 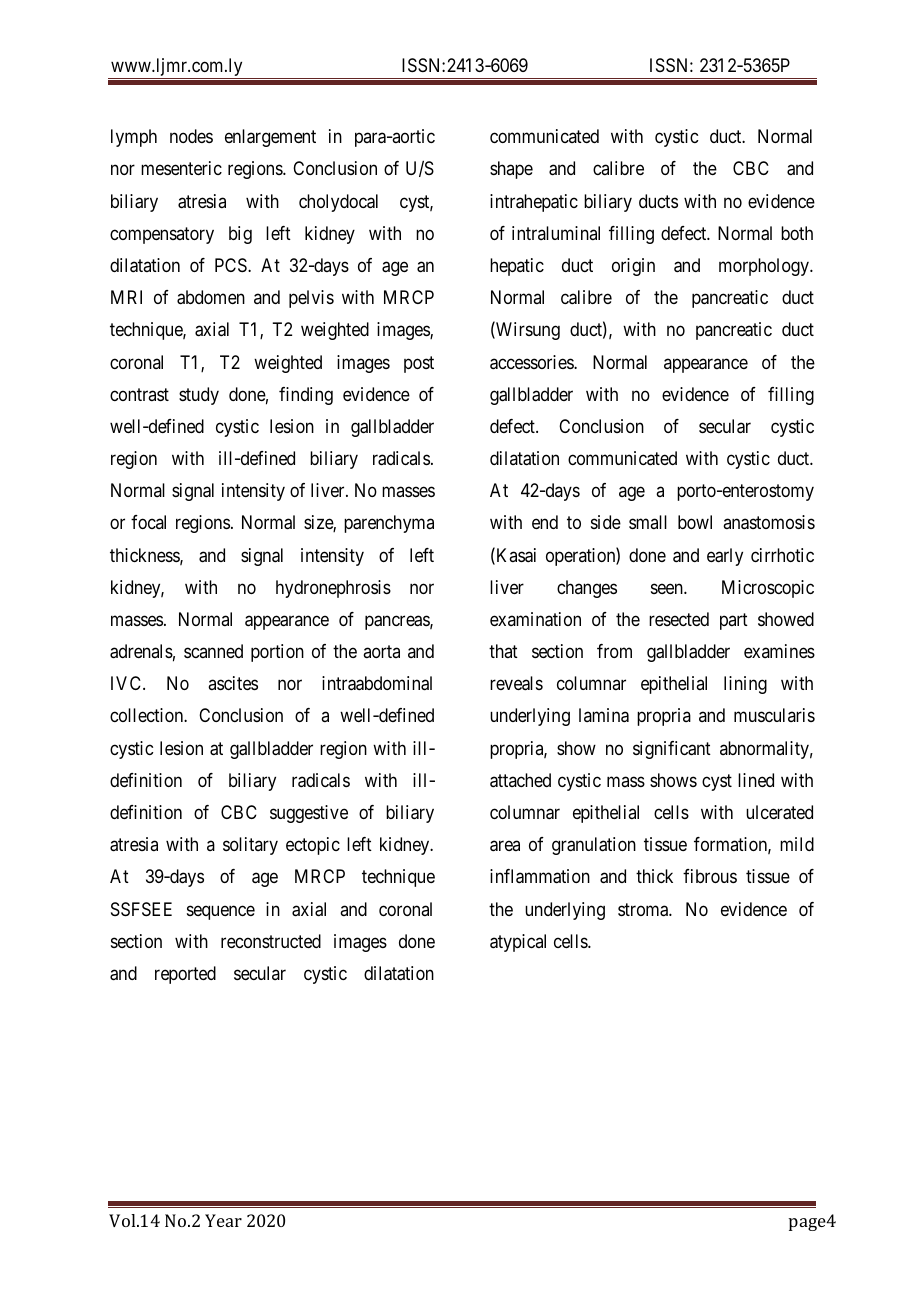 I want to click on post, so click(x=419, y=364).
